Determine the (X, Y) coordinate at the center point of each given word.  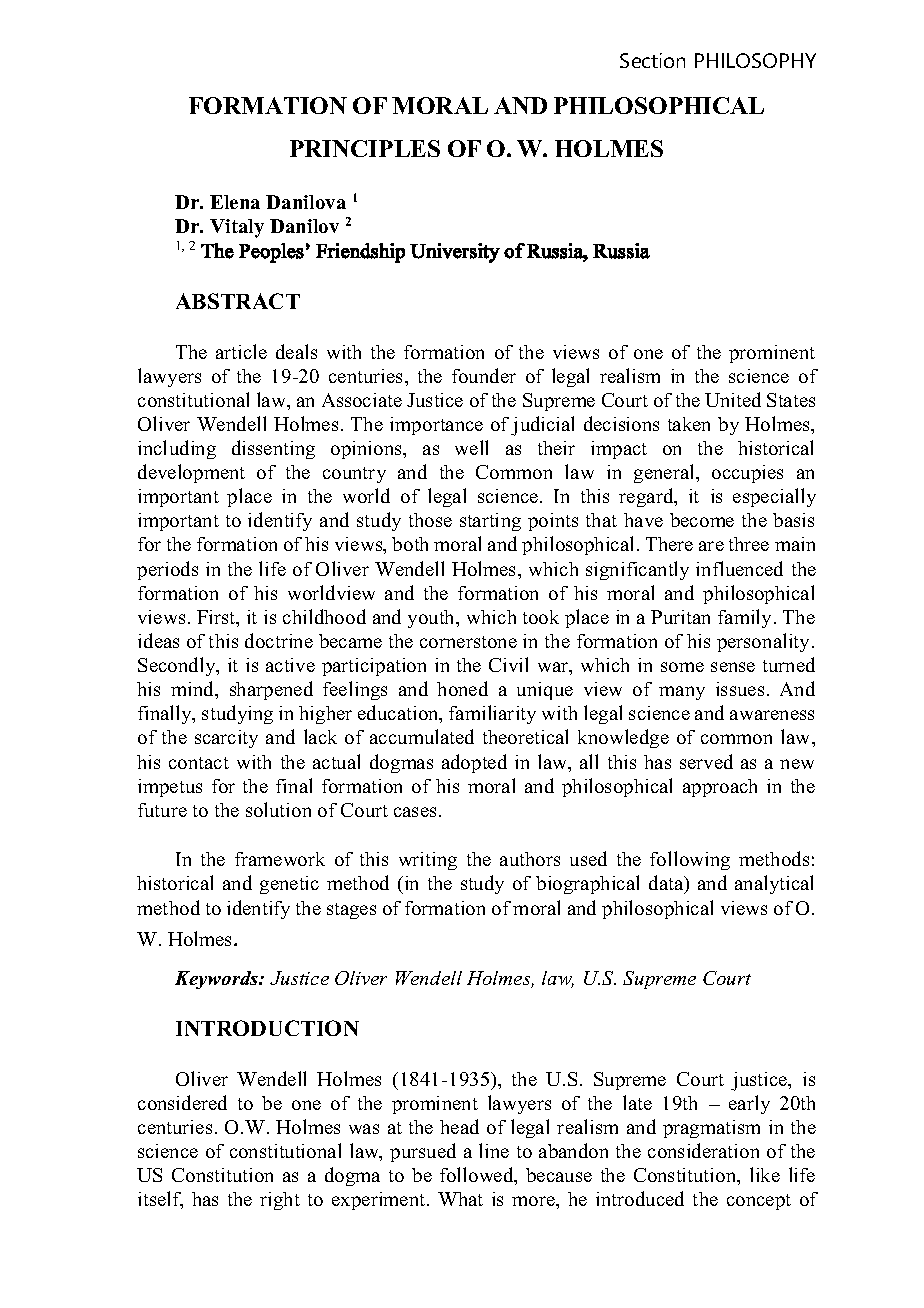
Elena (235, 202)
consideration (703, 1150)
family (746, 618)
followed (478, 1176)
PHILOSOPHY (755, 60)
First (217, 618)
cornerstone (468, 642)
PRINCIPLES (365, 148)
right (280, 1201)
